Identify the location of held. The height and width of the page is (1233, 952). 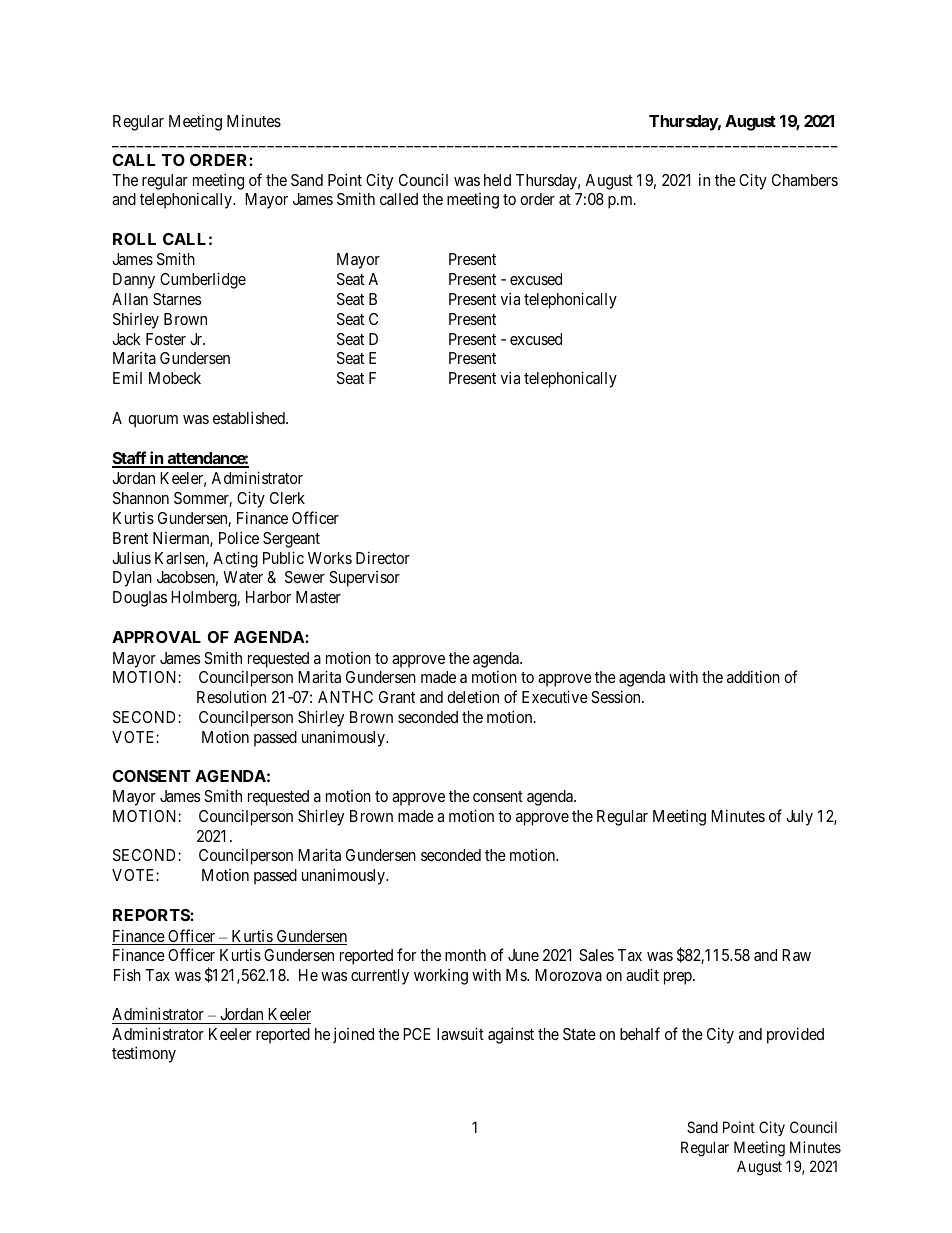
(497, 180).
